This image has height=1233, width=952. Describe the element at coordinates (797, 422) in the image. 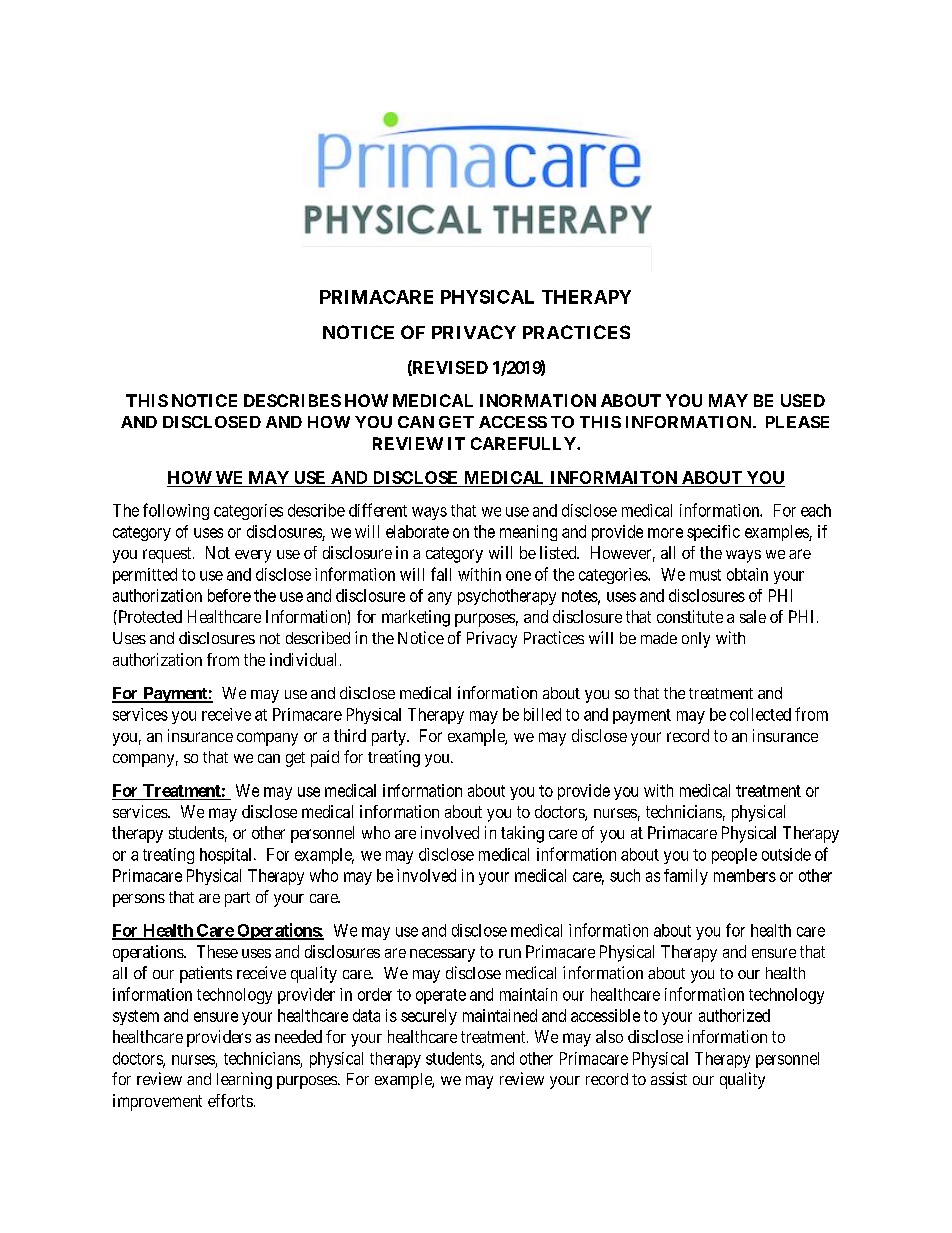

I see `PLEASE` at that location.
